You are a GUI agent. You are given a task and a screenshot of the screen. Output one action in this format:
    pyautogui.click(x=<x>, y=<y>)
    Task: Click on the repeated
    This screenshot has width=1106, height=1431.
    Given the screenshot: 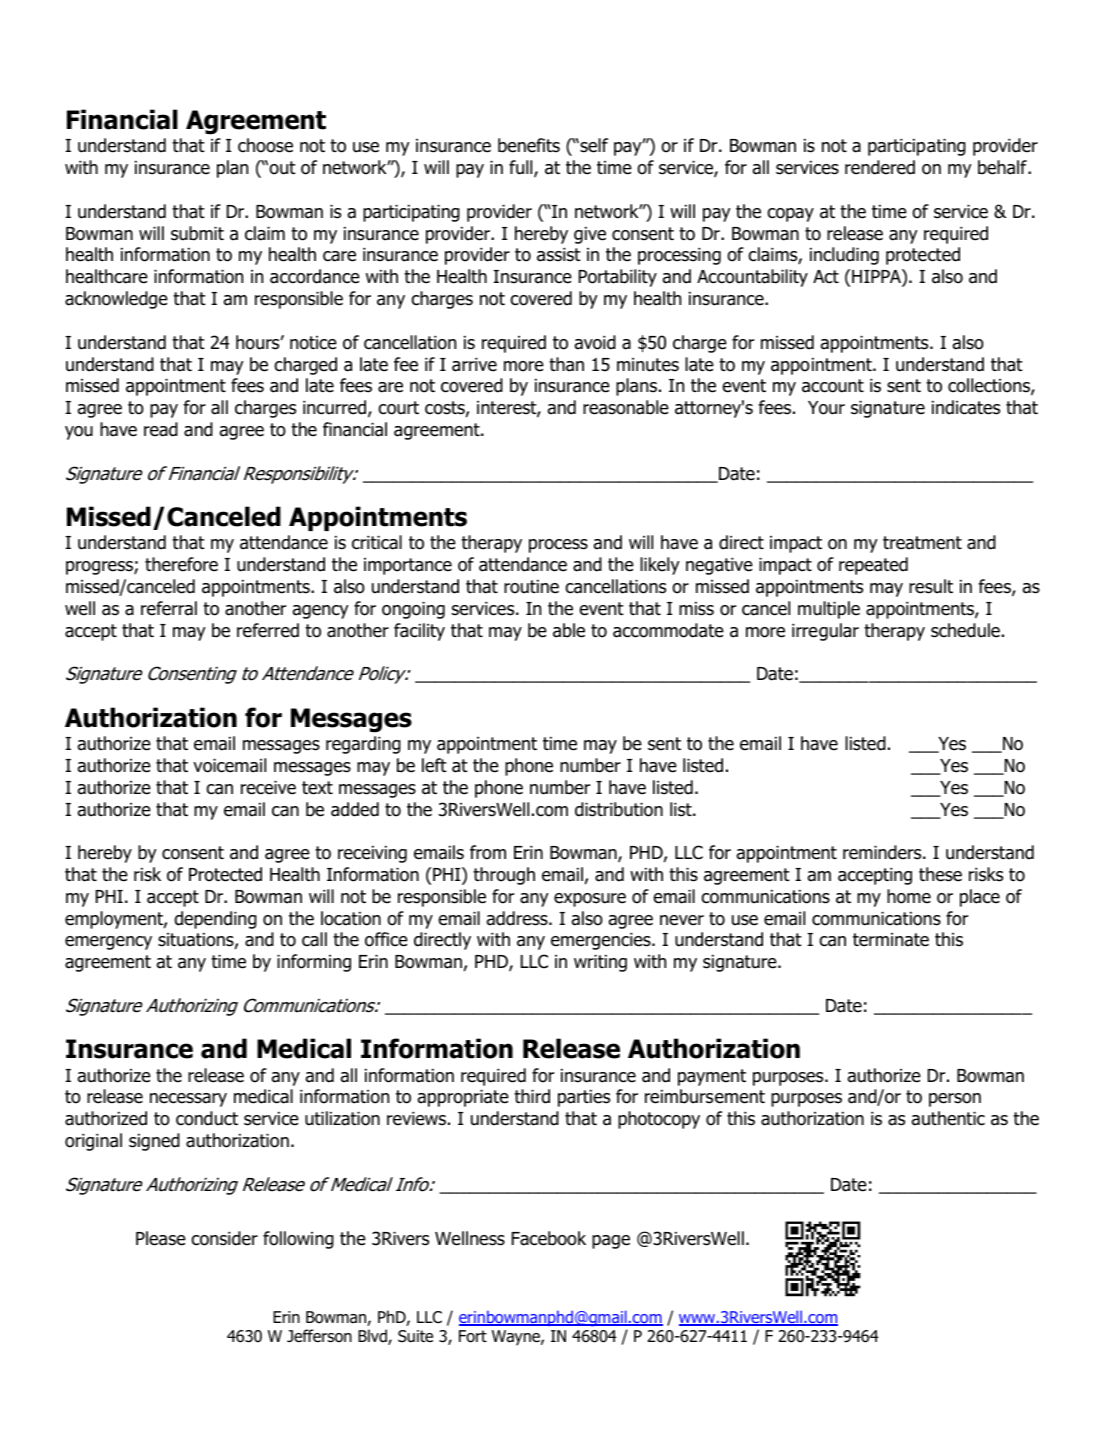 What is the action you would take?
    pyautogui.click(x=873, y=566)
